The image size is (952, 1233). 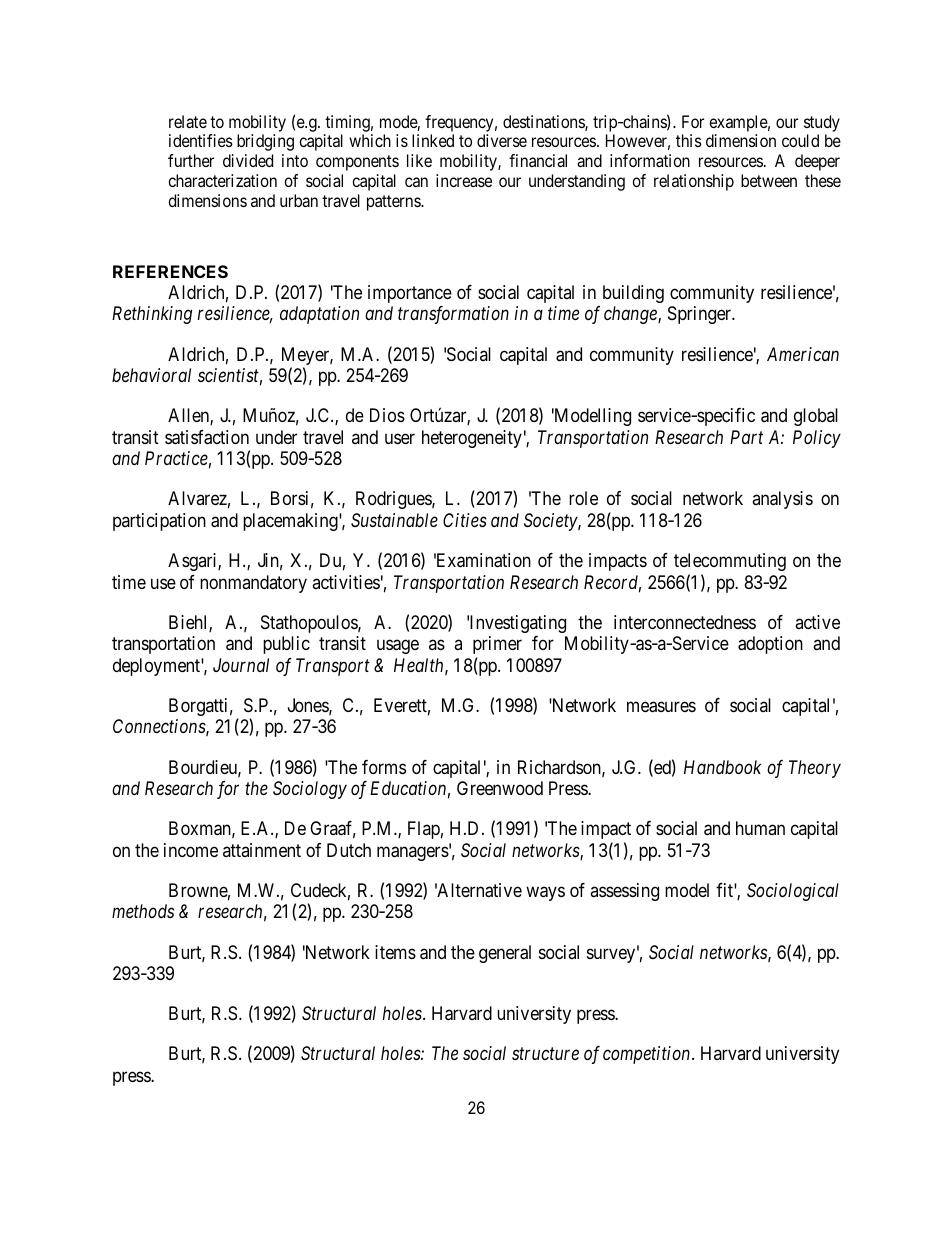 What do you see at coordinates (648, 1055) in the screenshot?
I see `competition` at bounding box center [648, 1055].
